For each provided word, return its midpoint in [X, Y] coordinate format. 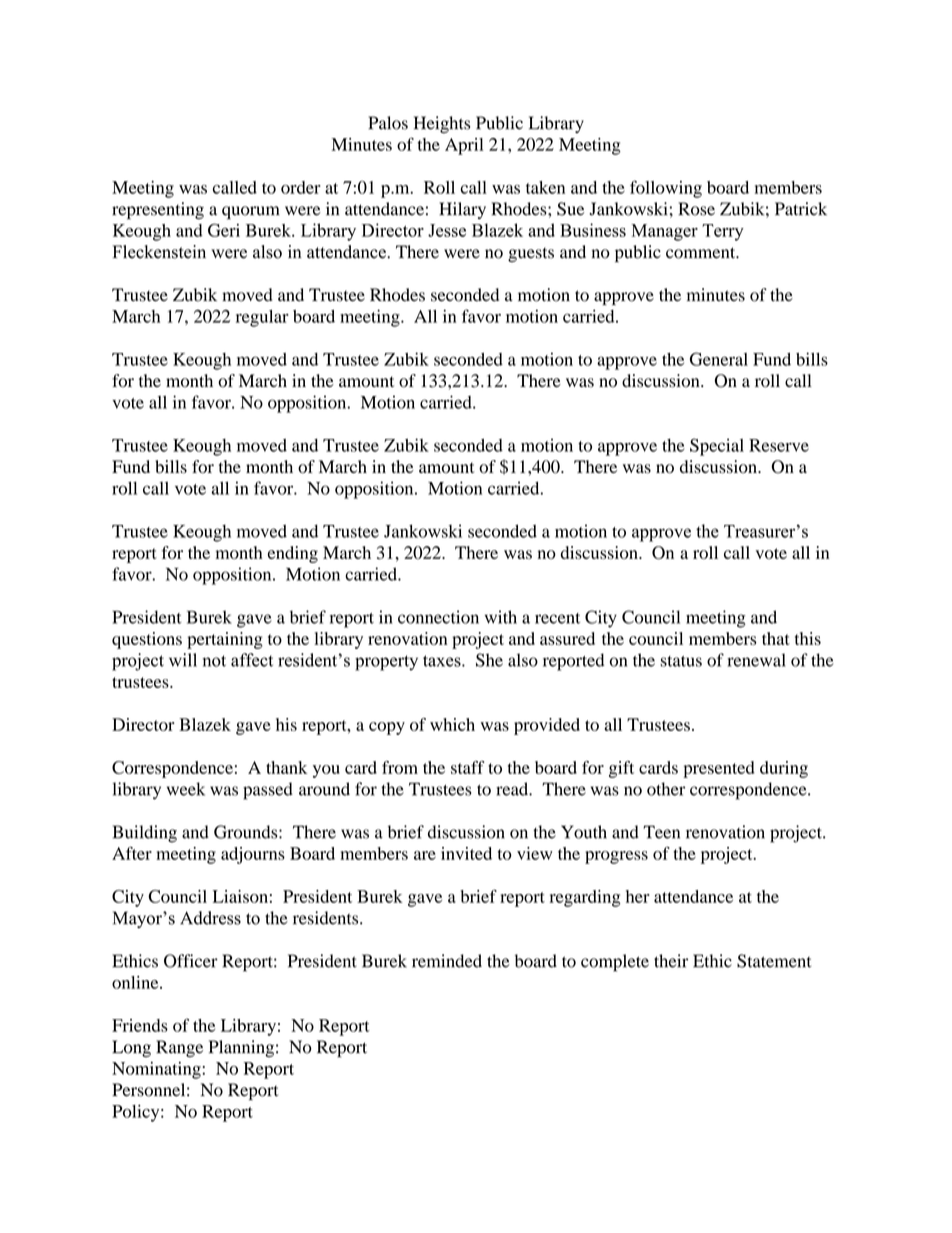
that [776, 638]
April [464, 146]
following [666, 189]
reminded [447, 961]
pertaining [225, 640]
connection [438, 617]
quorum [251, 213]
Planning [241, 1048]
